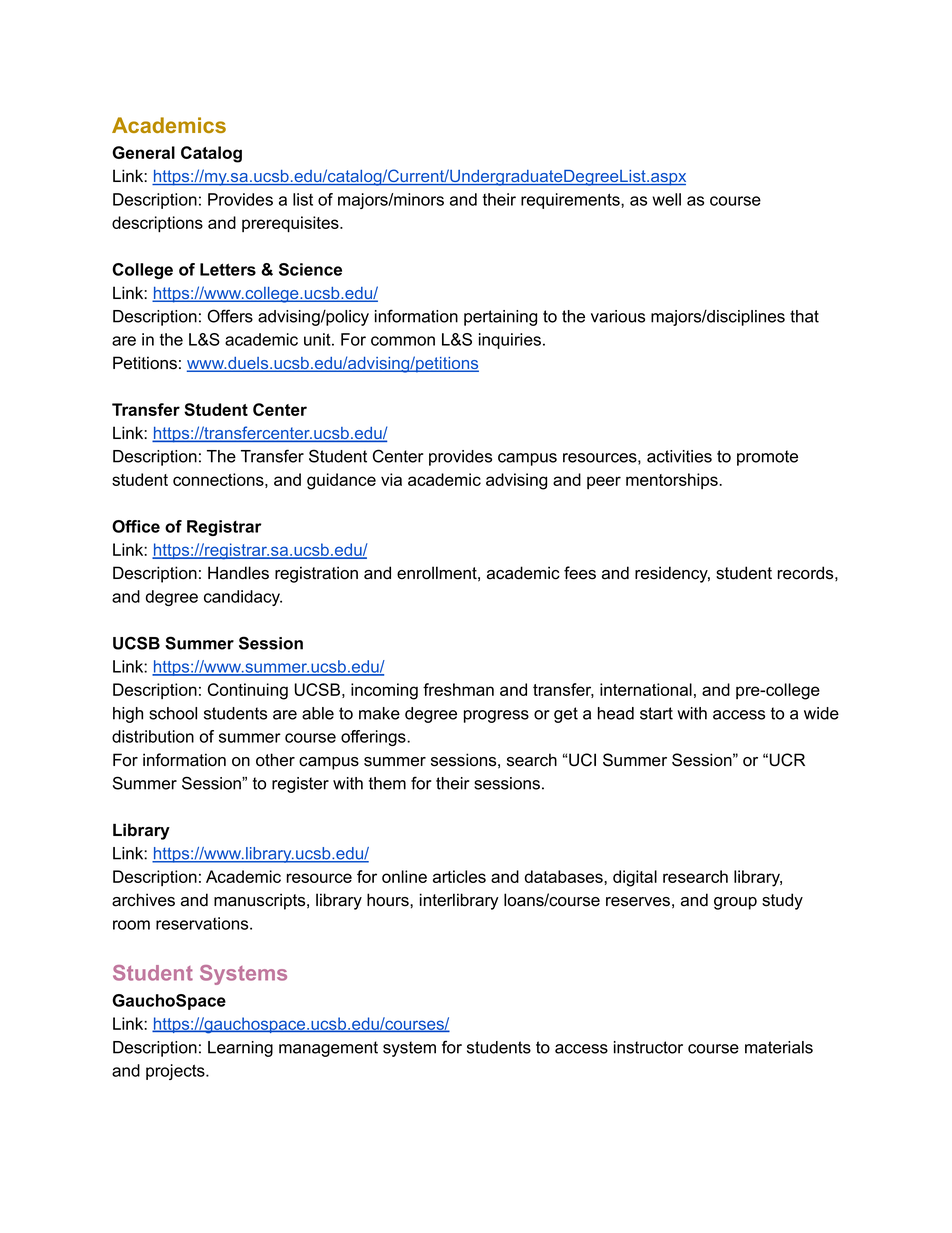  I want to click on Offers, so click(230, 316).
